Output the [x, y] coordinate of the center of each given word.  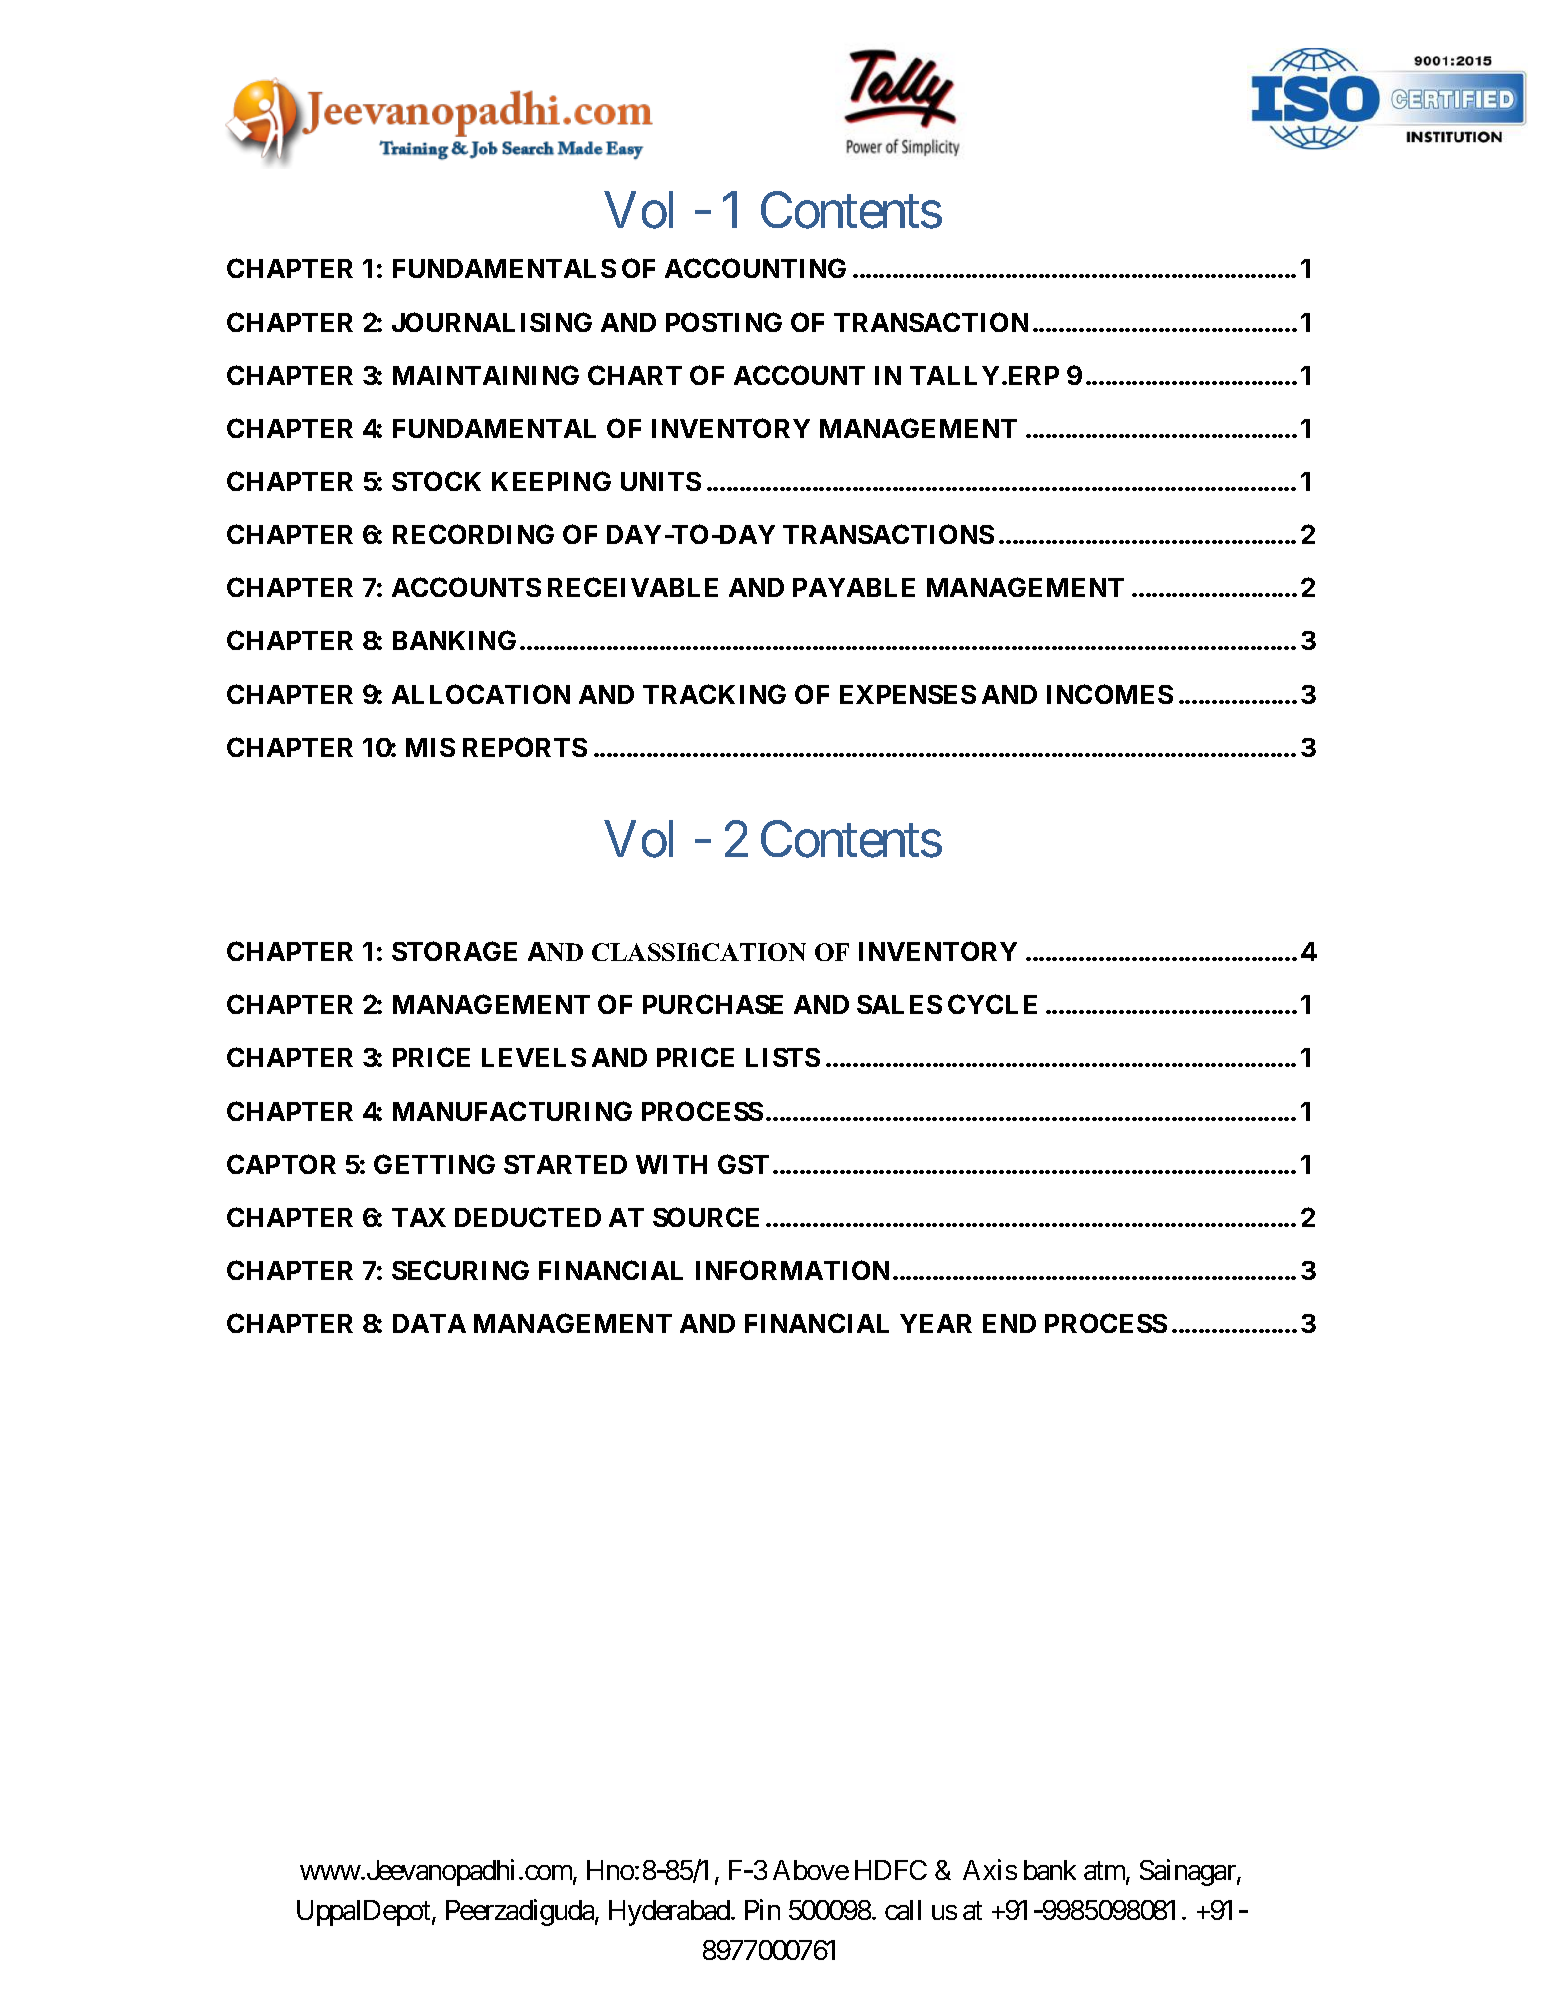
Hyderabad [669, 1913]
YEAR [936, 1323]
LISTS [783, 1057]
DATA [429, 1323]
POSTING [724, 322]
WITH [671, 1164]
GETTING [434, 1164]
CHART [635, 375]
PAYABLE [854, 587]
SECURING [460, 1270]
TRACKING [714, 694]
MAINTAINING [486, 375]
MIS [430, 747]
